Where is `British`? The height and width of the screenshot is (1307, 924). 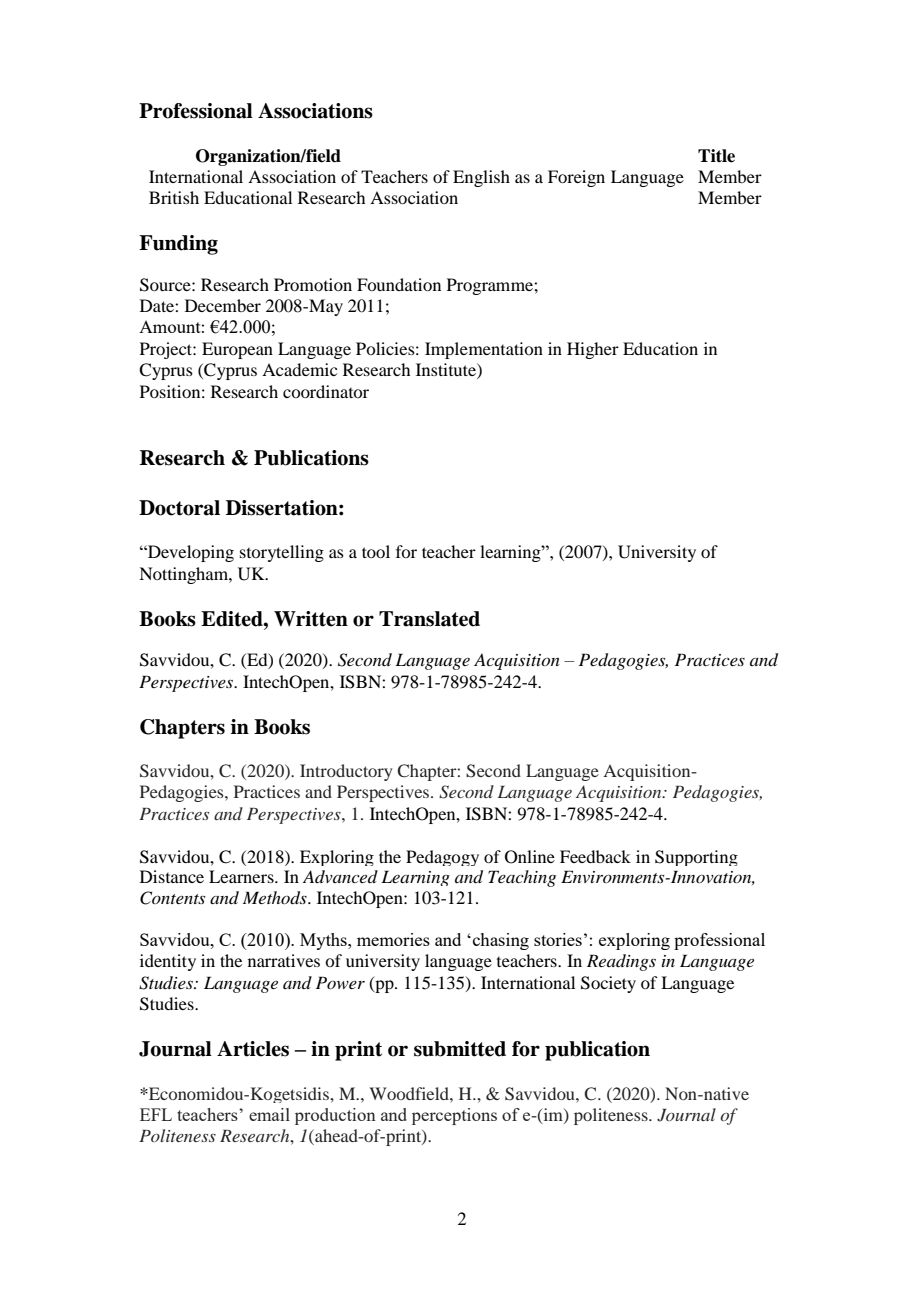 British is located at coordinates (174, 197).
